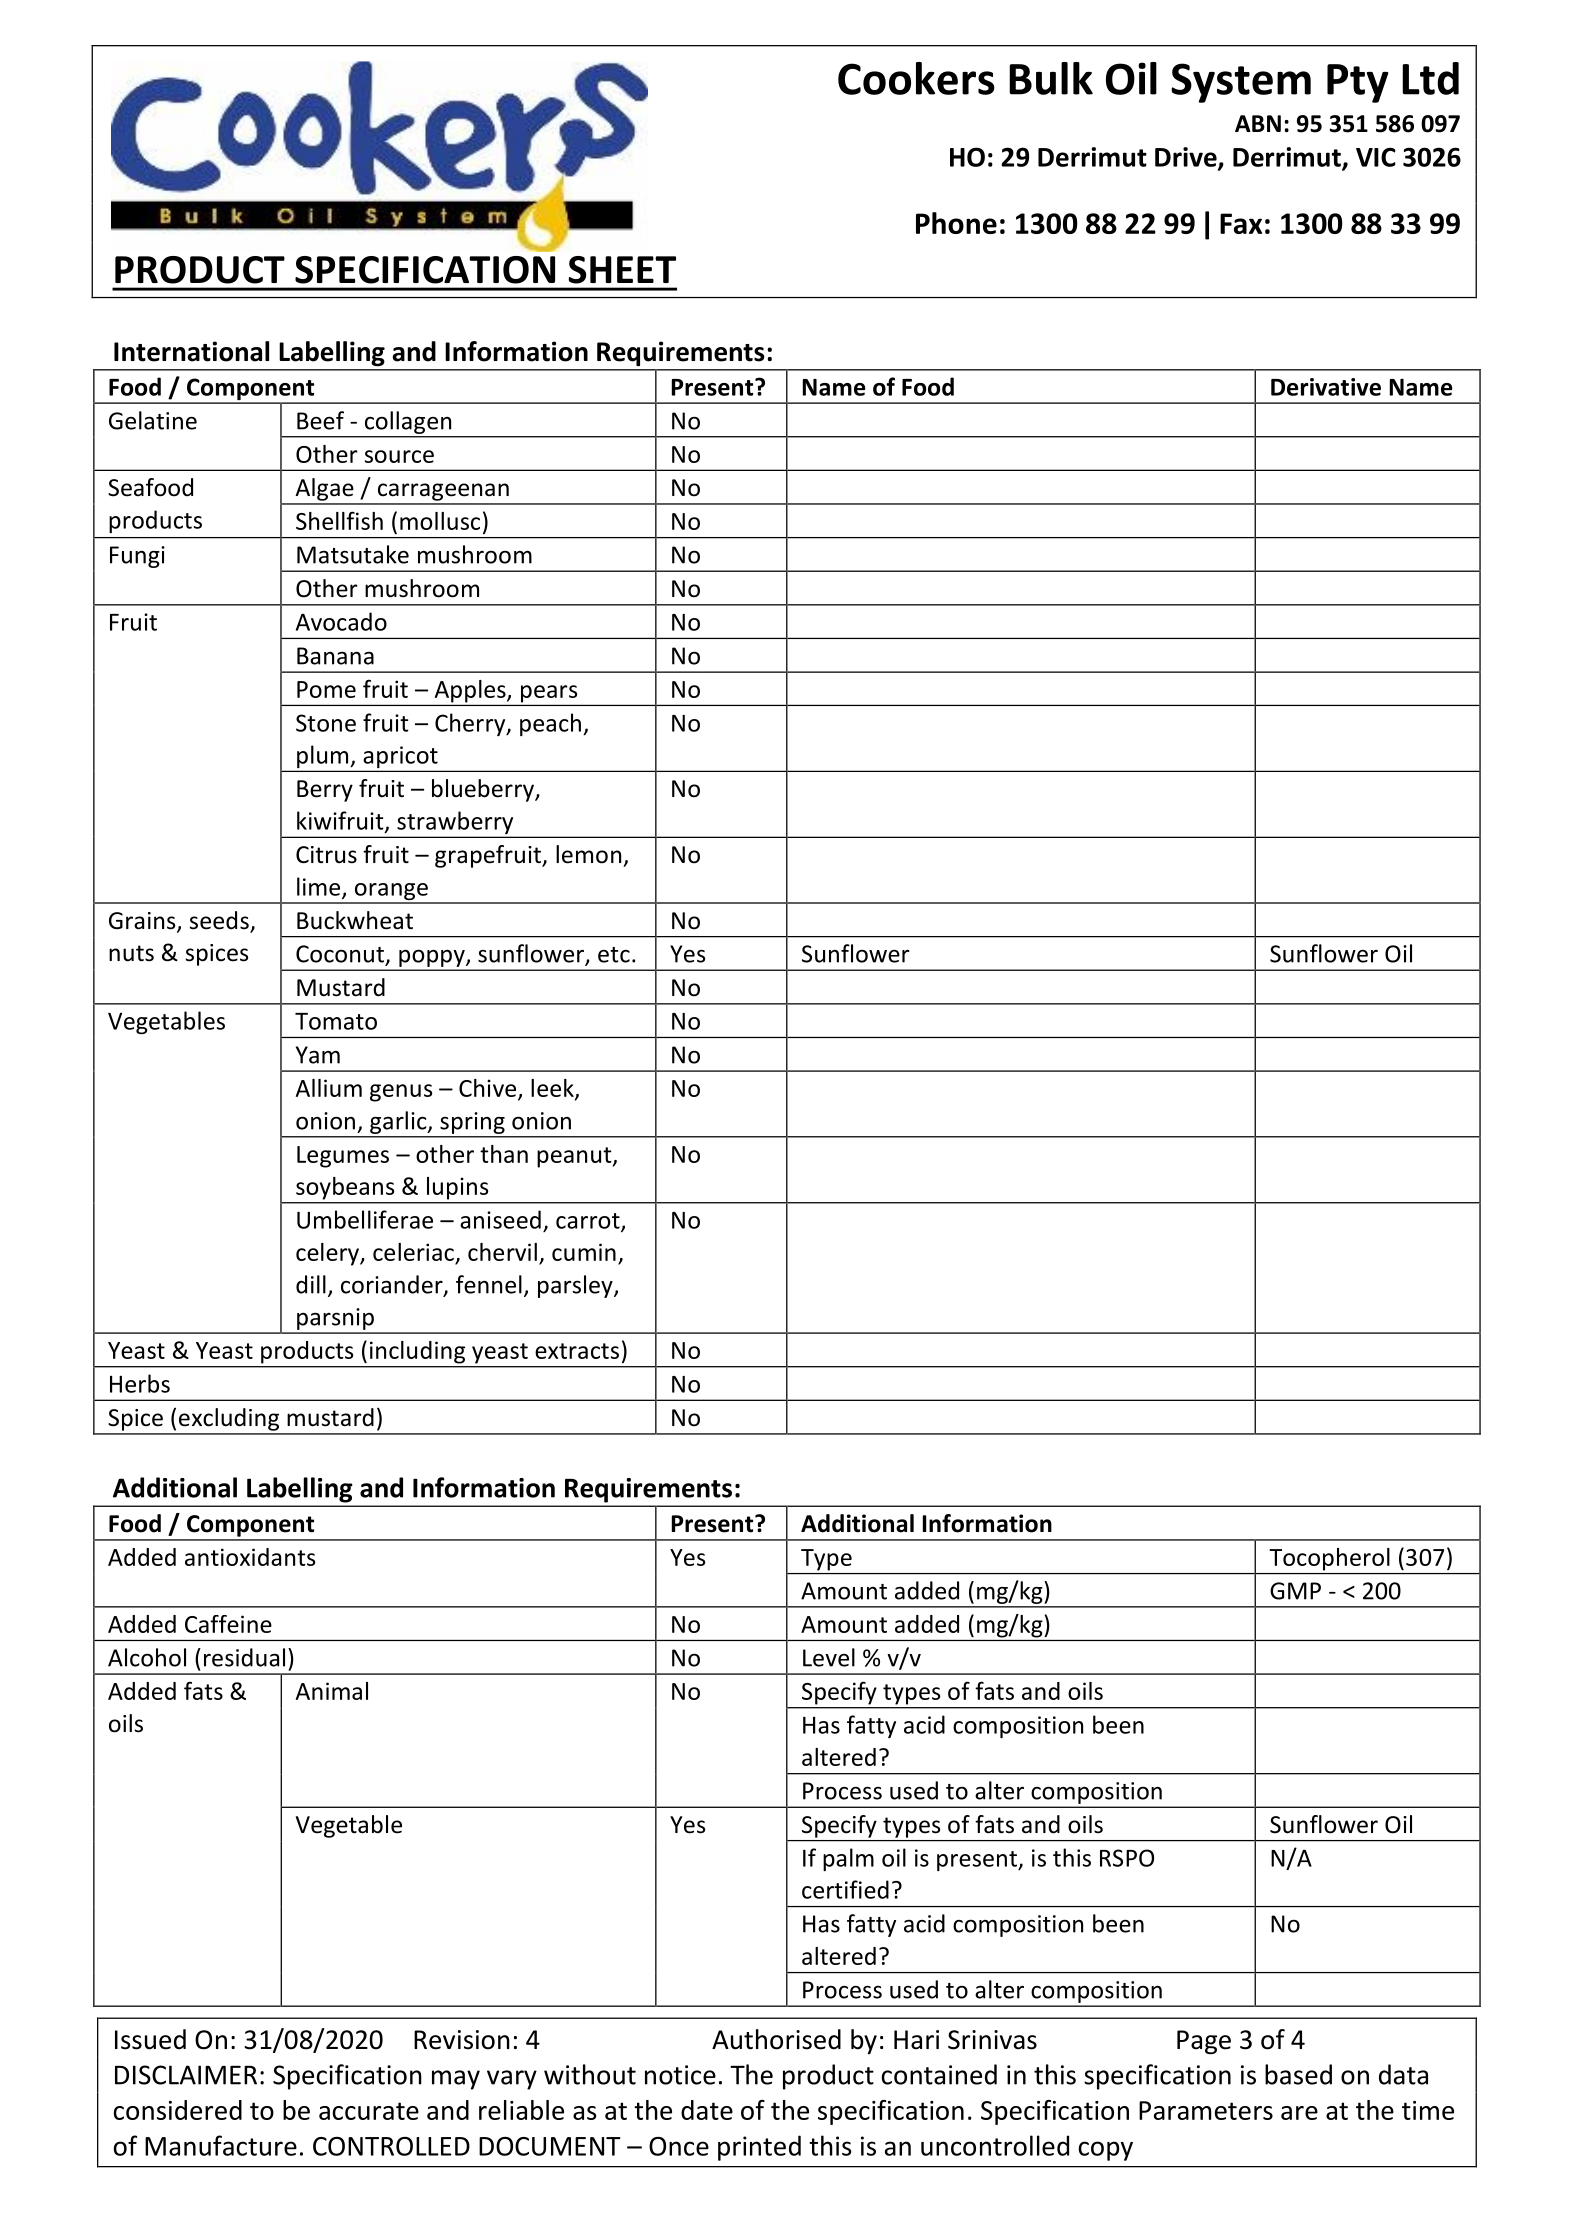  Describe the element at coordinates (323, 758) in the image. I see `plum` at that location.
